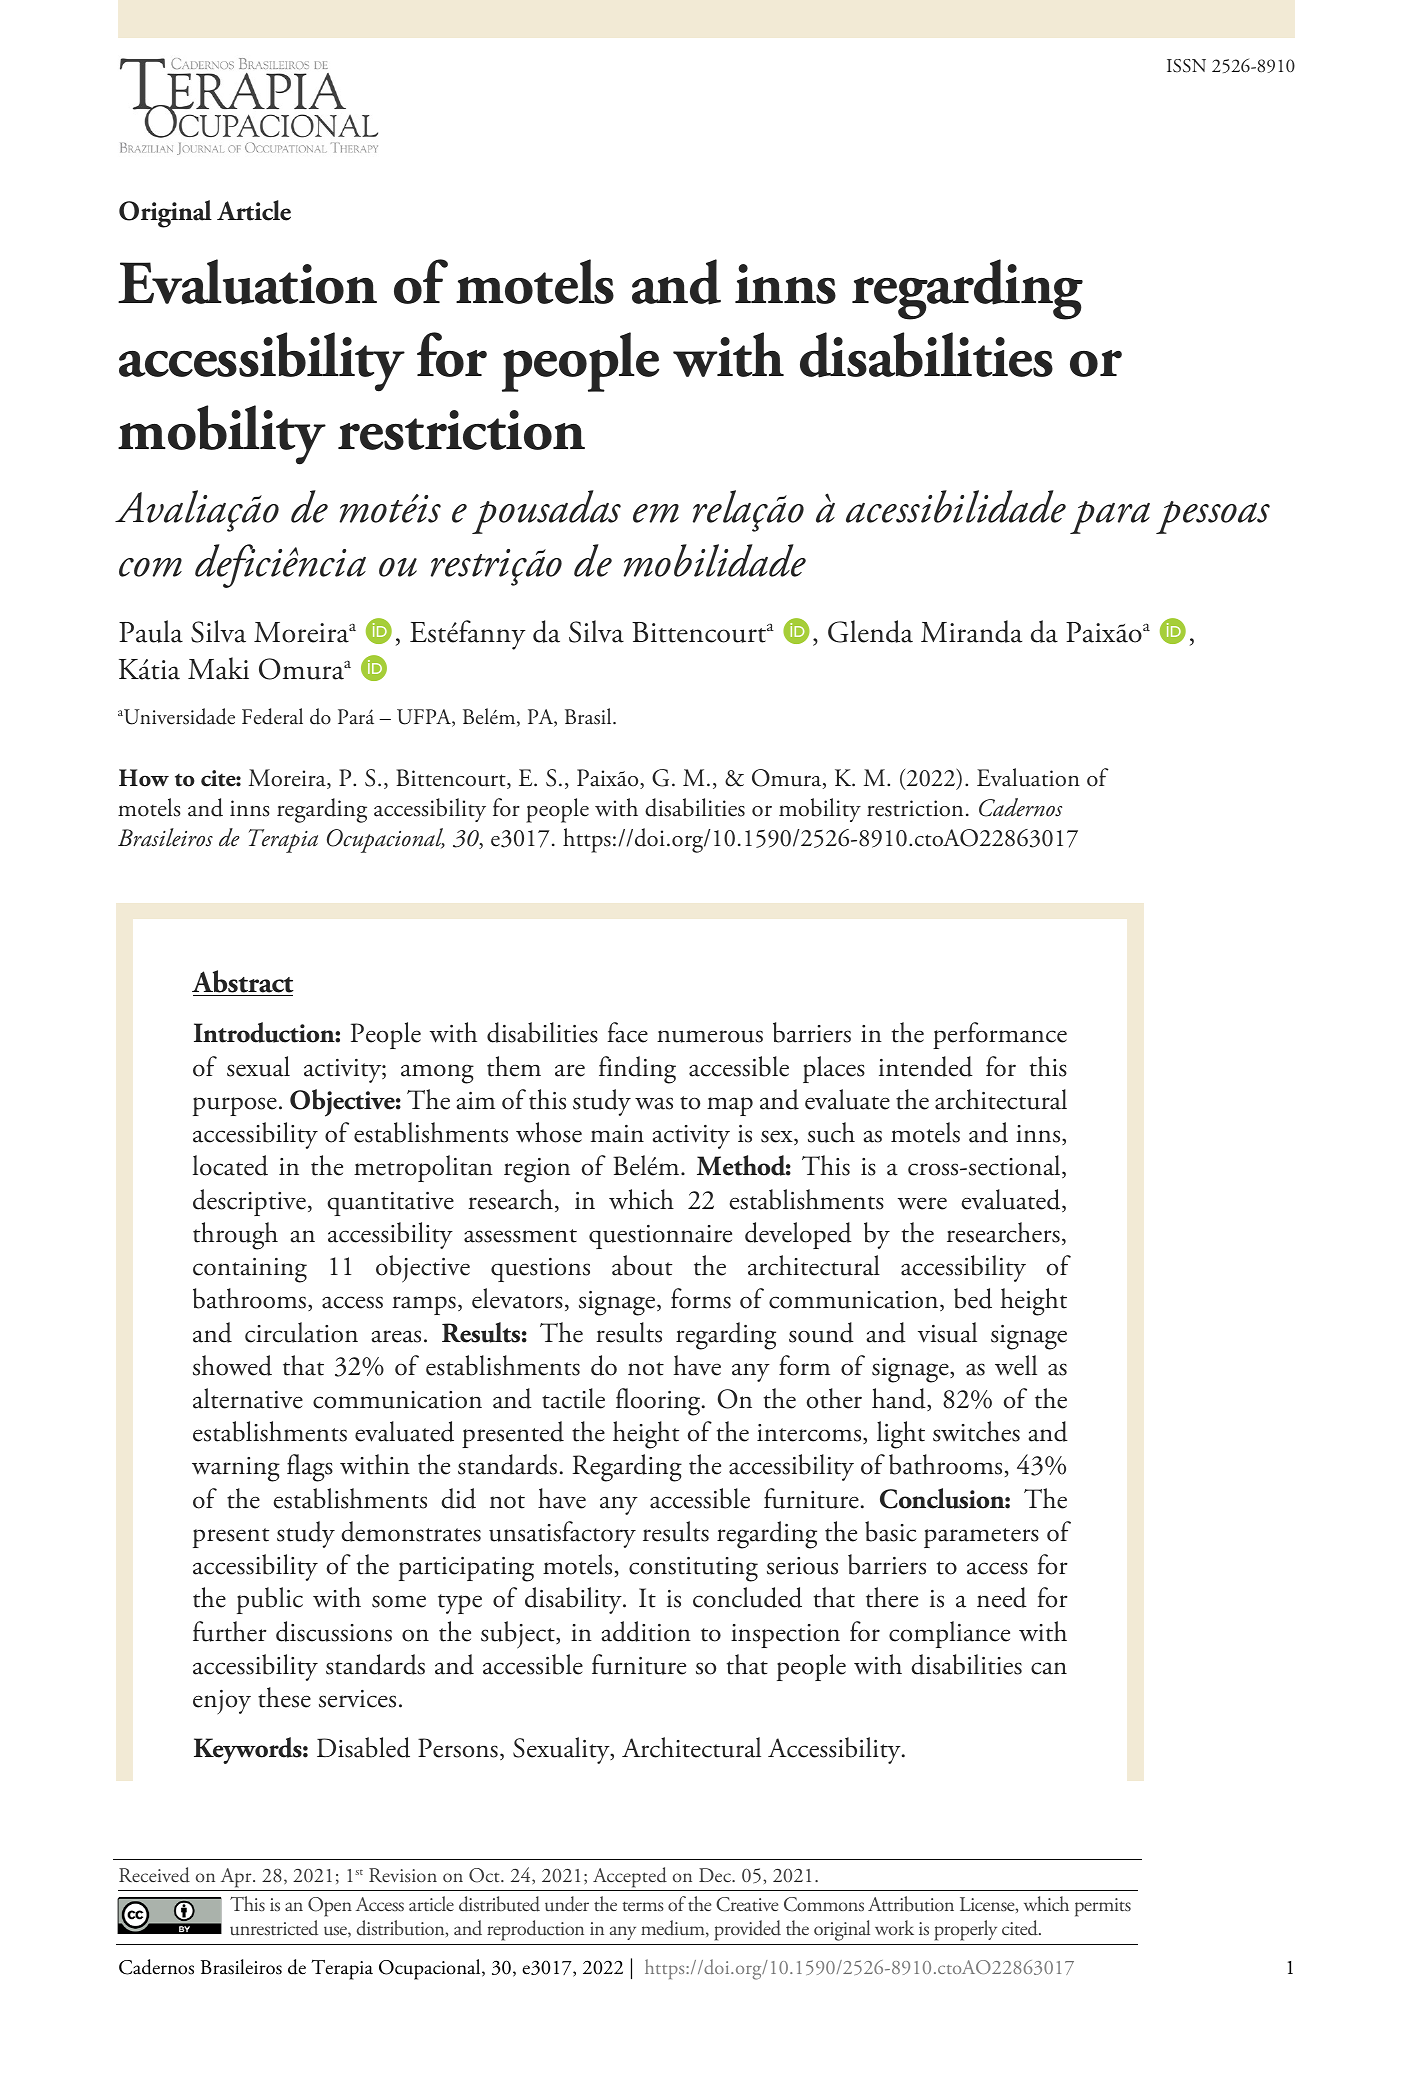 The image size is (1413, 2080). Describe the element at coordinates (1186, 66) in the image. I see `ISSN` at that location.
